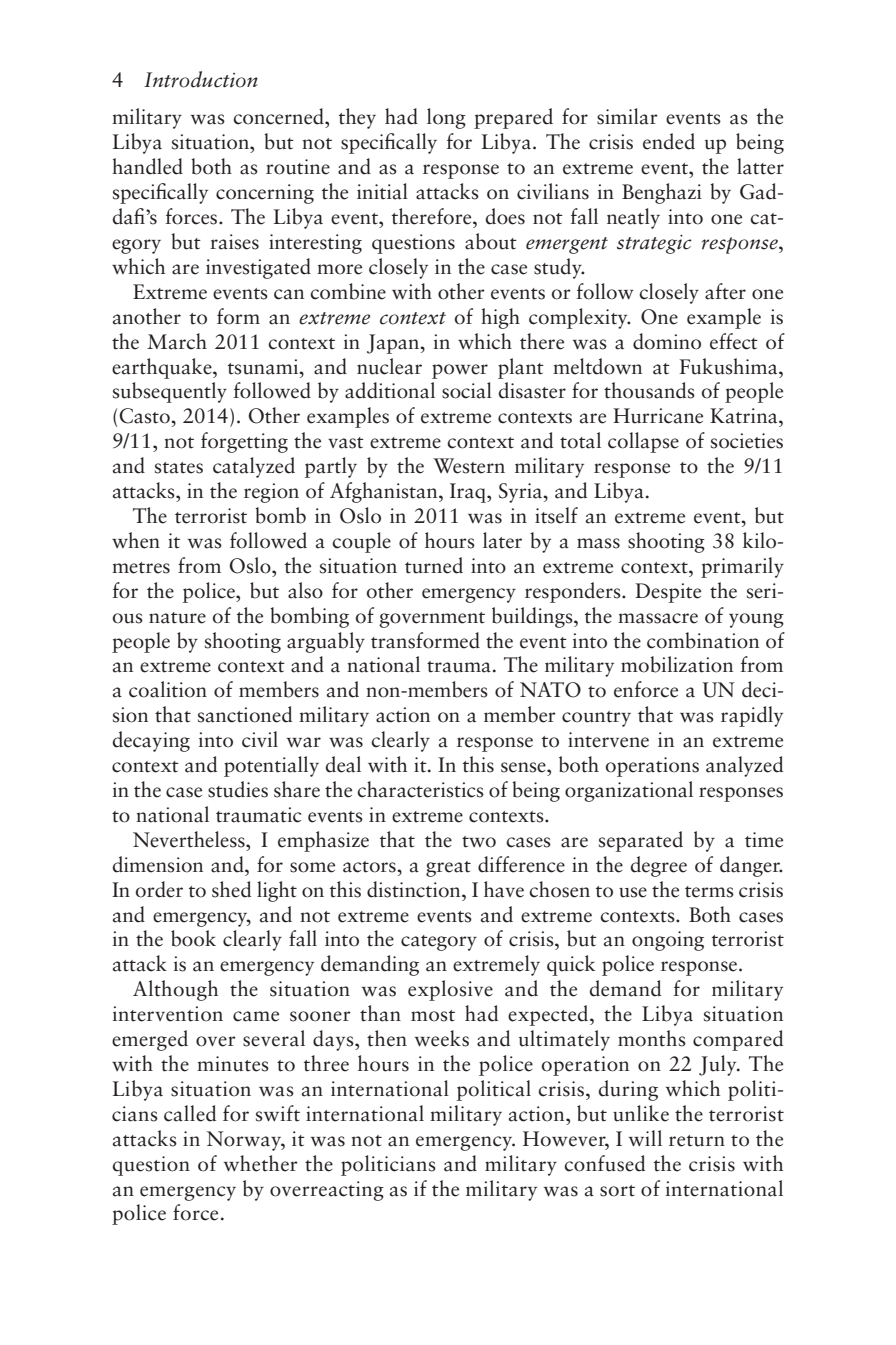 The width and height of the screenshot is (896, 1345). What do you see at coordinates (179, 468) in the screenshot?
I see `states` at bounding box center [179, 468].
